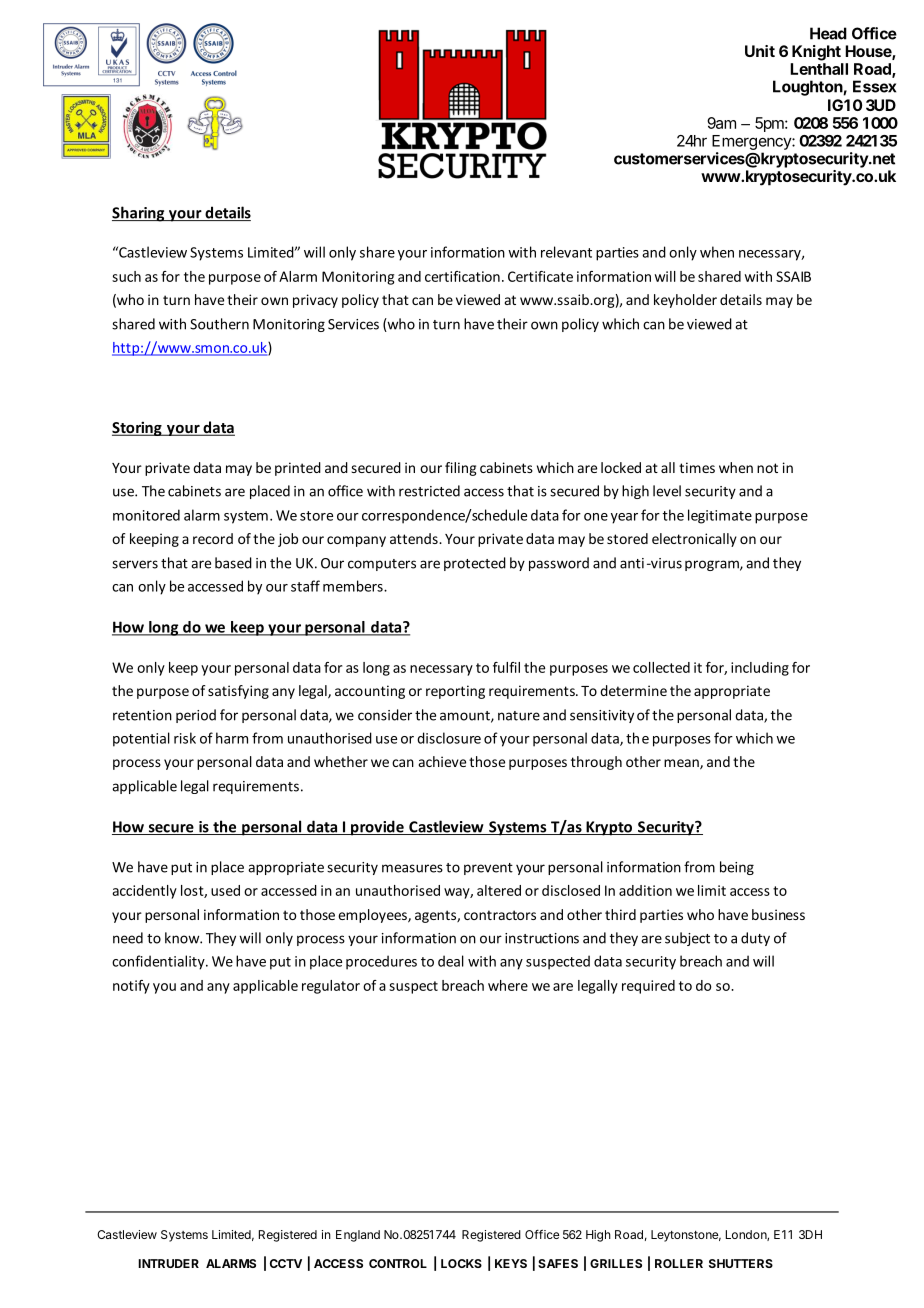 This screenshot has height=1308, width=924. What do you see at coordinates (488, 869) in the screenshot?
I see `prevent` at bounding box center [488, 869].
